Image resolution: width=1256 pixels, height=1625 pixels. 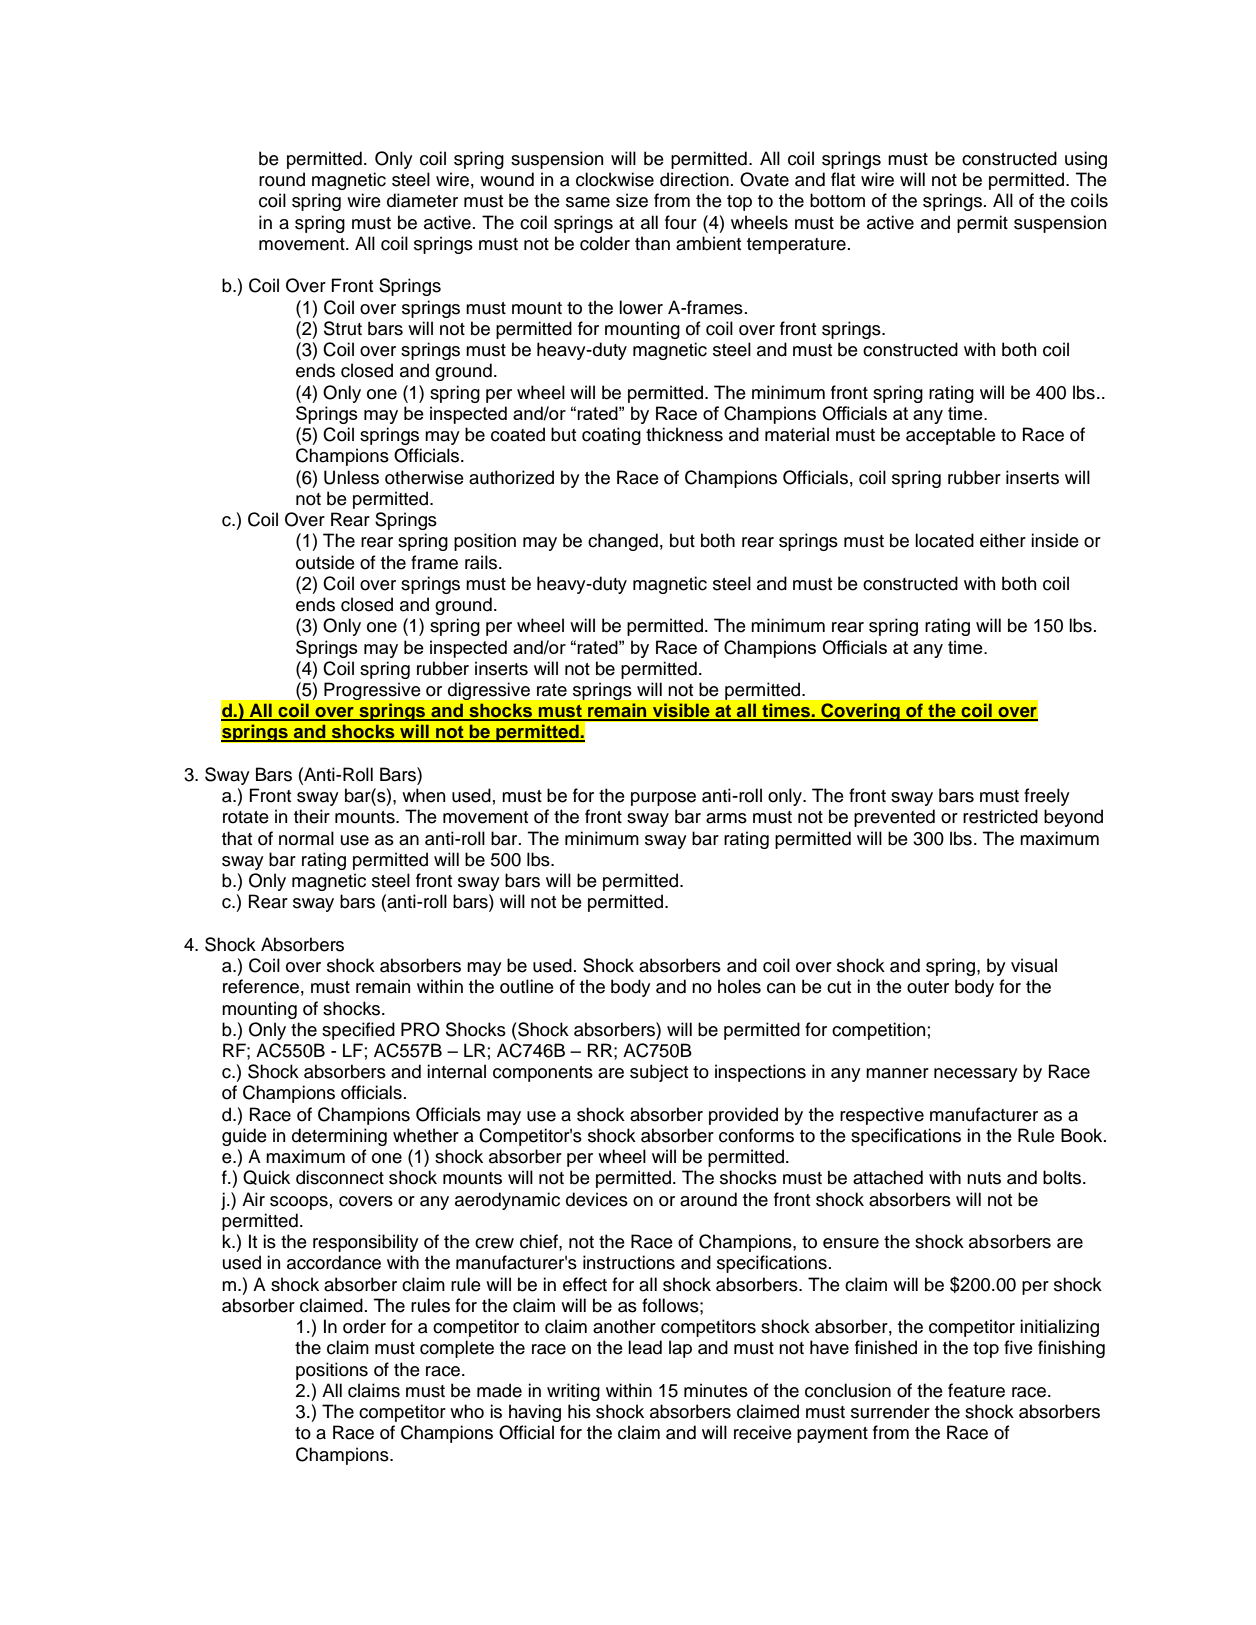 What do you see at coordinates (351, 477) in the screenshot?
I see `Unless` at bounding box center [351, 477].
